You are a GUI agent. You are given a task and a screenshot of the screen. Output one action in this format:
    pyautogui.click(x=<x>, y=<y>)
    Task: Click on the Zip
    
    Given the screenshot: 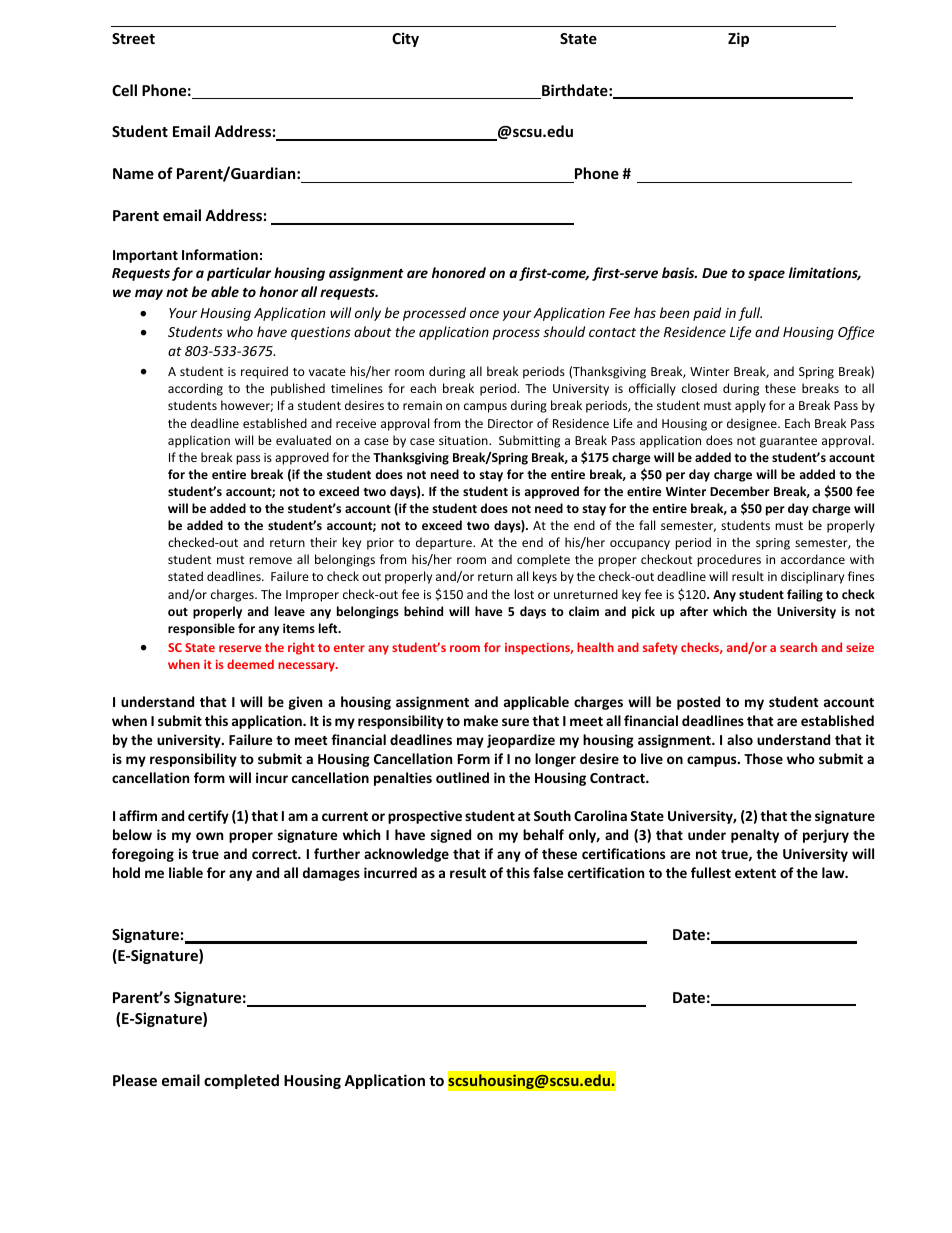 What is the action you would take?
    pyautogui.click(x=738, y=39)
